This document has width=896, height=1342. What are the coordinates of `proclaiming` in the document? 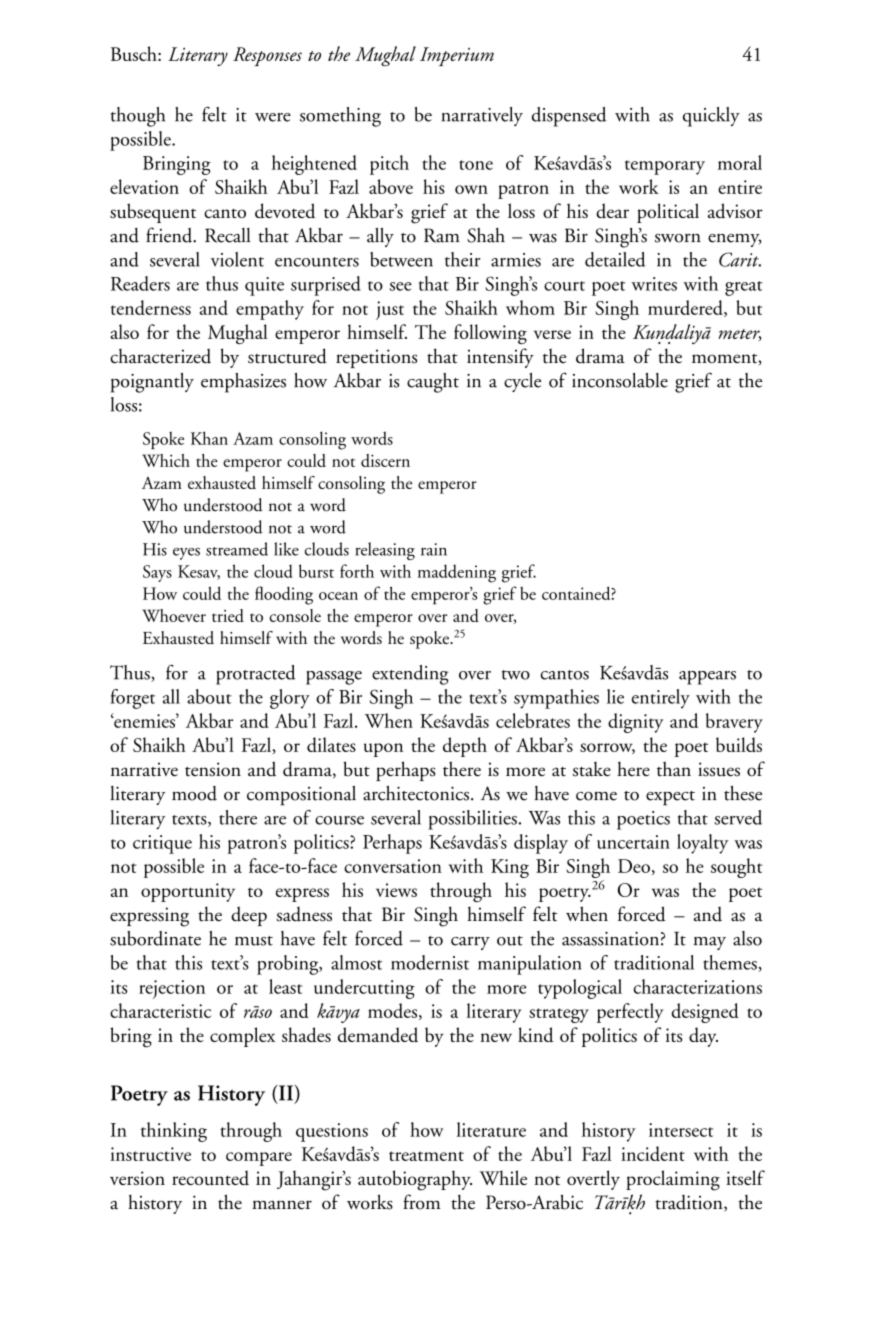 It's located at (673, 1180).
